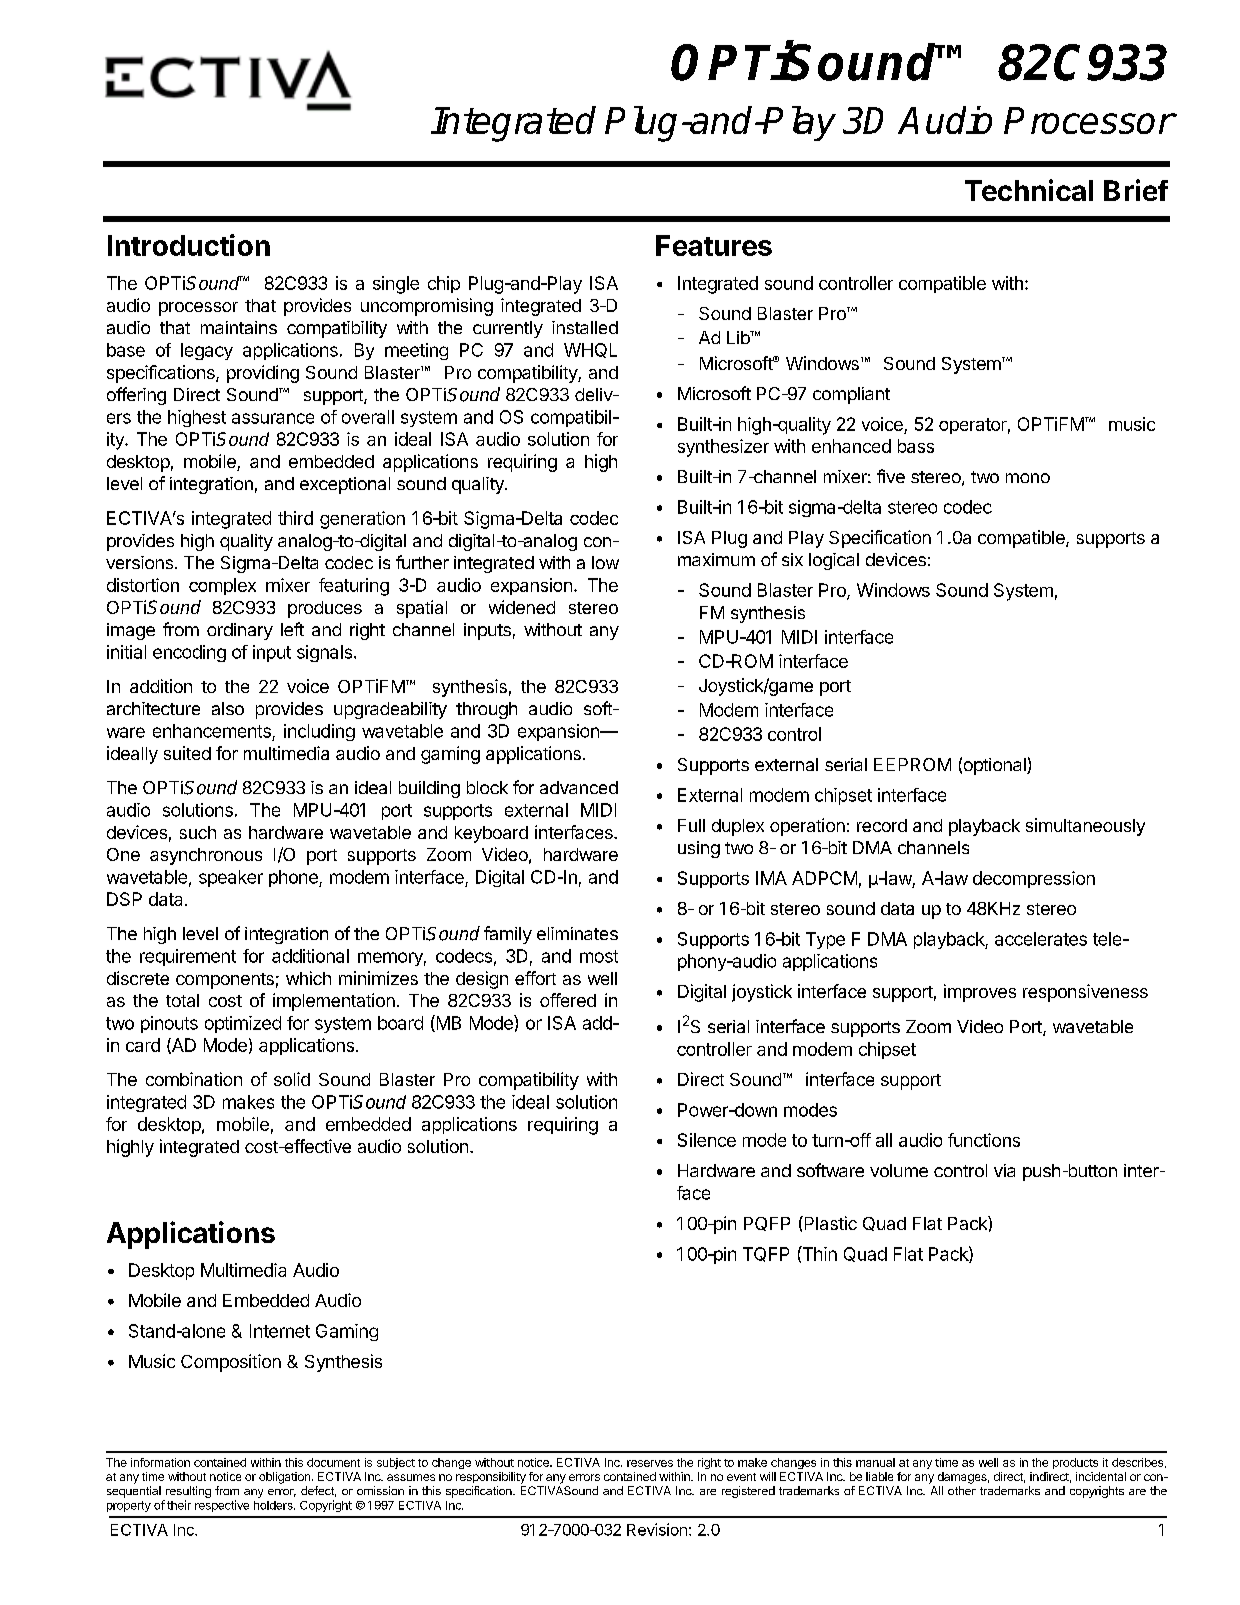 This page has width=1240, height=1605. What do you see at coordinates (707, 1140) in the page?
I see `Silence` at bounding box center [707, 1140].
